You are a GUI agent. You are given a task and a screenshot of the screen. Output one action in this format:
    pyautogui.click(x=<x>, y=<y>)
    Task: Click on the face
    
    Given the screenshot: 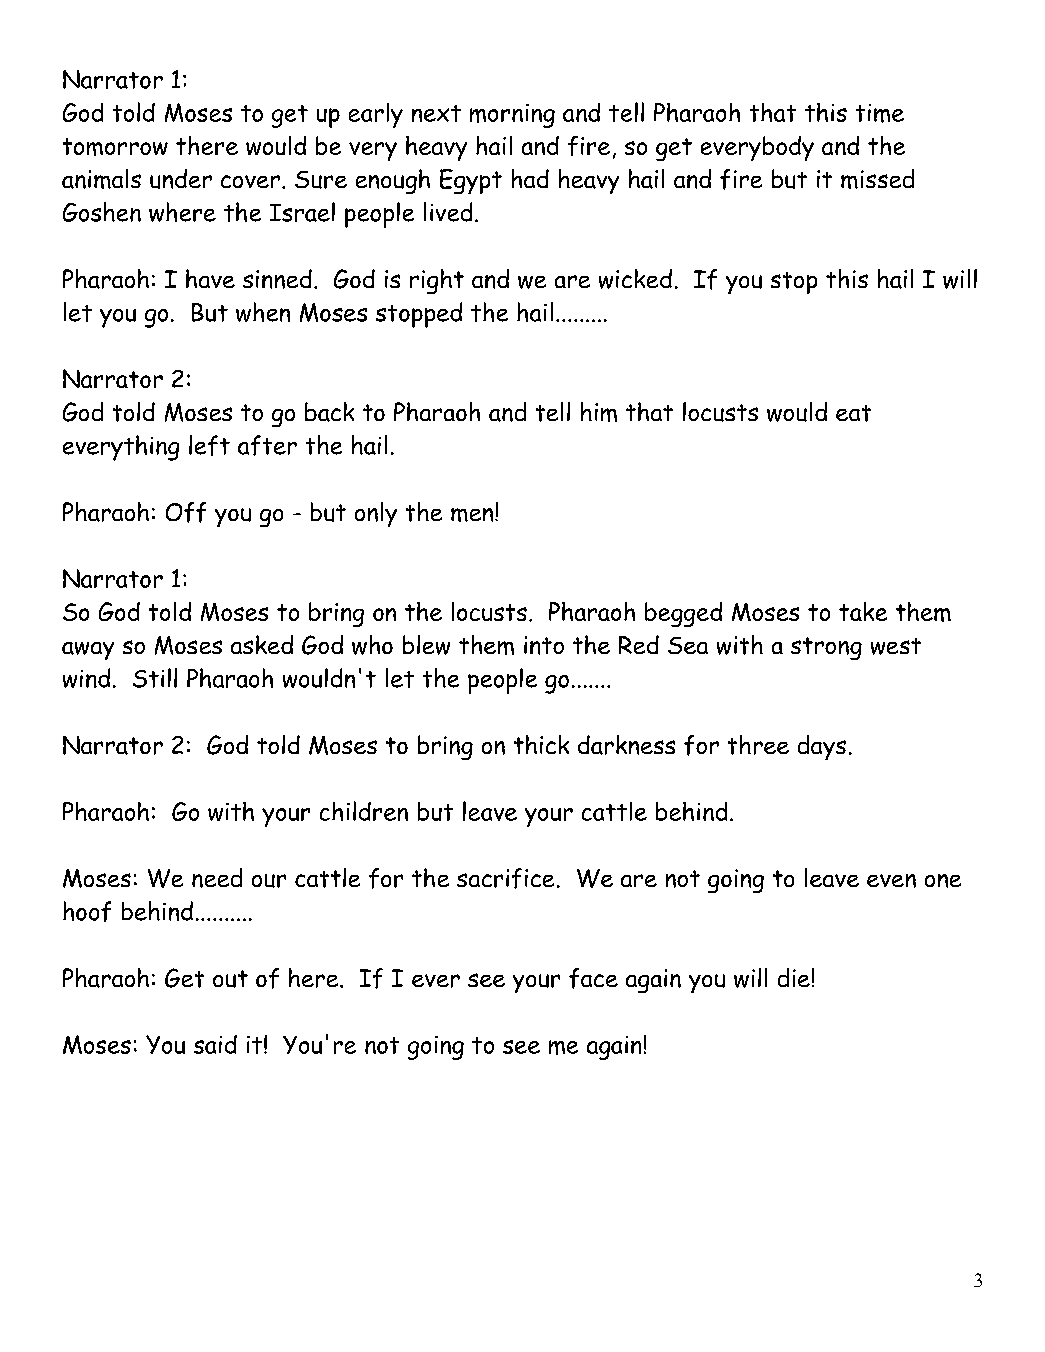 What is the action you would take?
    pyautogui.click(x=593, y=978)
